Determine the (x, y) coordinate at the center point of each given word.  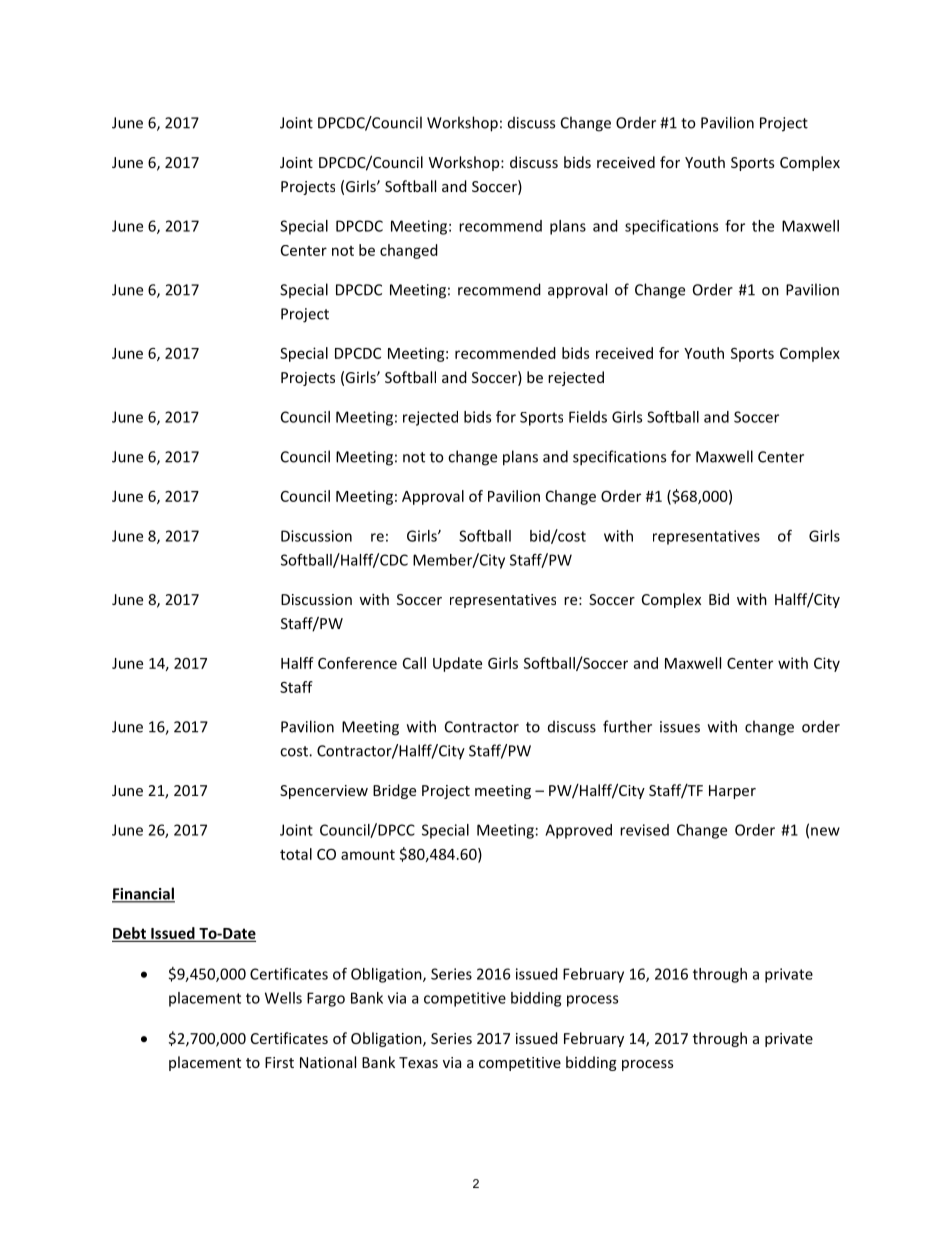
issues (680, 727)
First (279, 1062)
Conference (357, 663)
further (627, 726)
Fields (588, 417)
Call (414, 663)
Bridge (394, 791)
